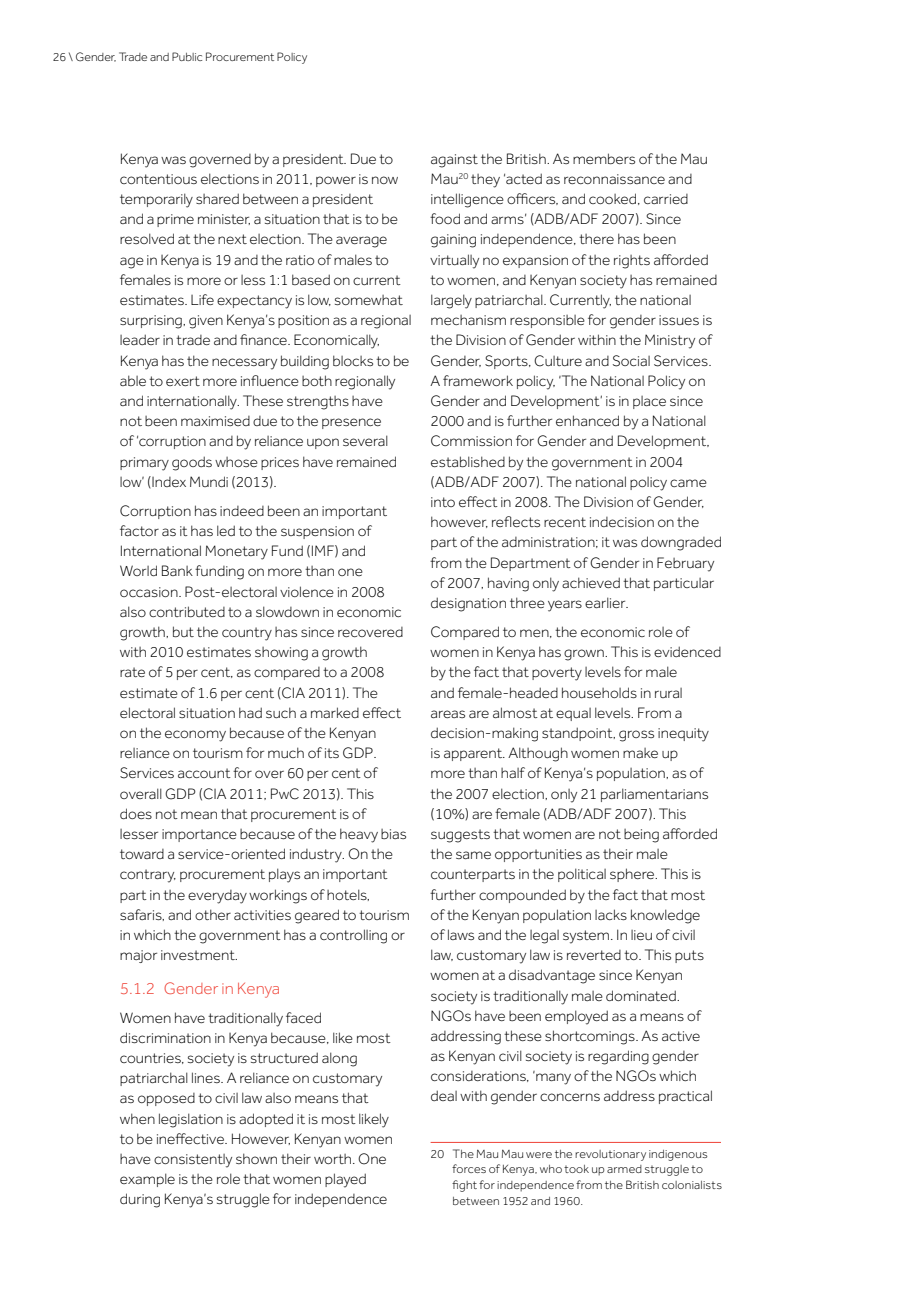 The width and height of the page is (924, 1308). Describe the element at coordinates (454, 161) in the page. I see `against` at that location.
